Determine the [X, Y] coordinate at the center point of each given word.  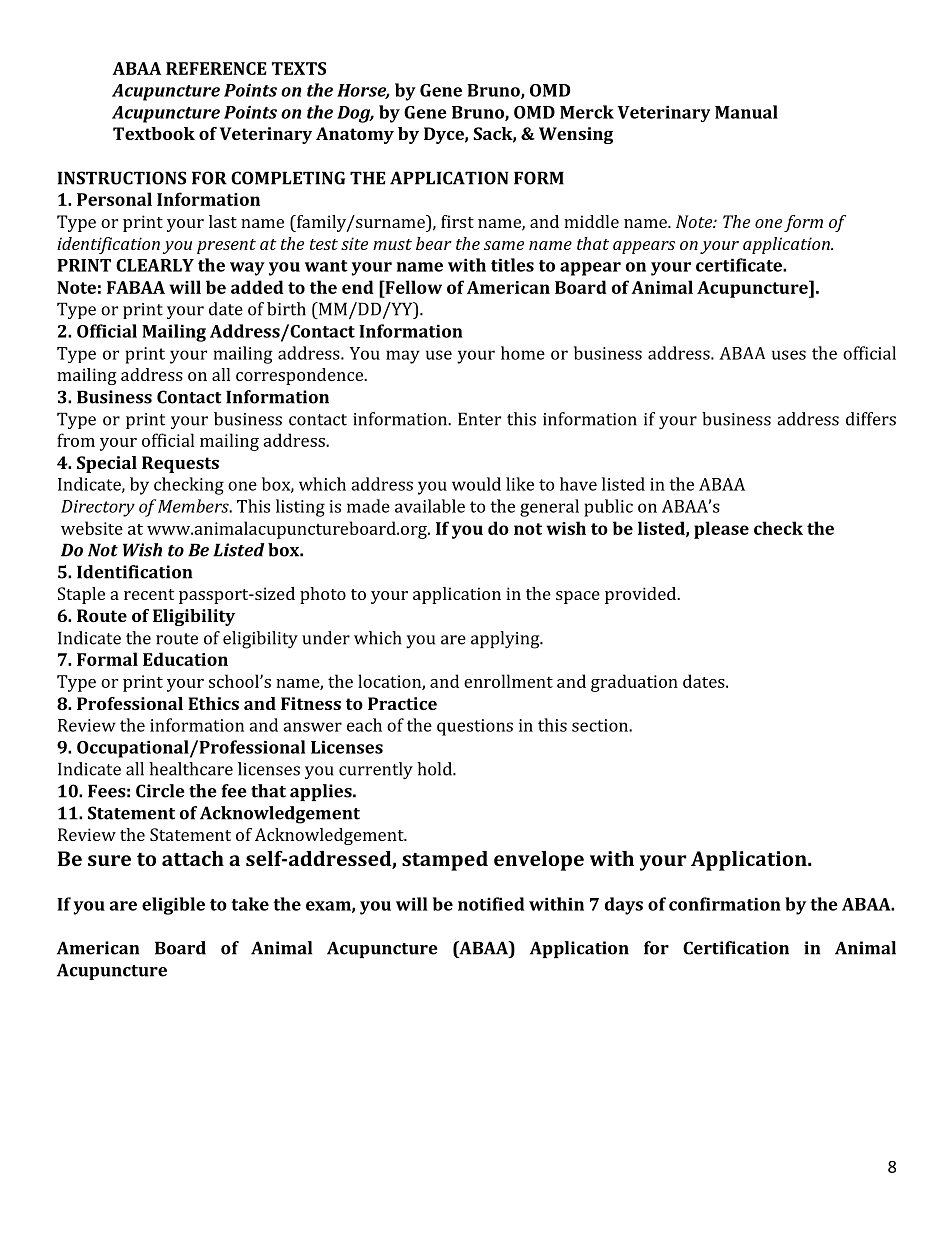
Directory [98, 508]
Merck [587, 112]
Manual [746, 112]
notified [491, 904]
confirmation [725, 904]
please [721, 530]
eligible [173, 906]
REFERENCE [216, 68]
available [430, 506]
